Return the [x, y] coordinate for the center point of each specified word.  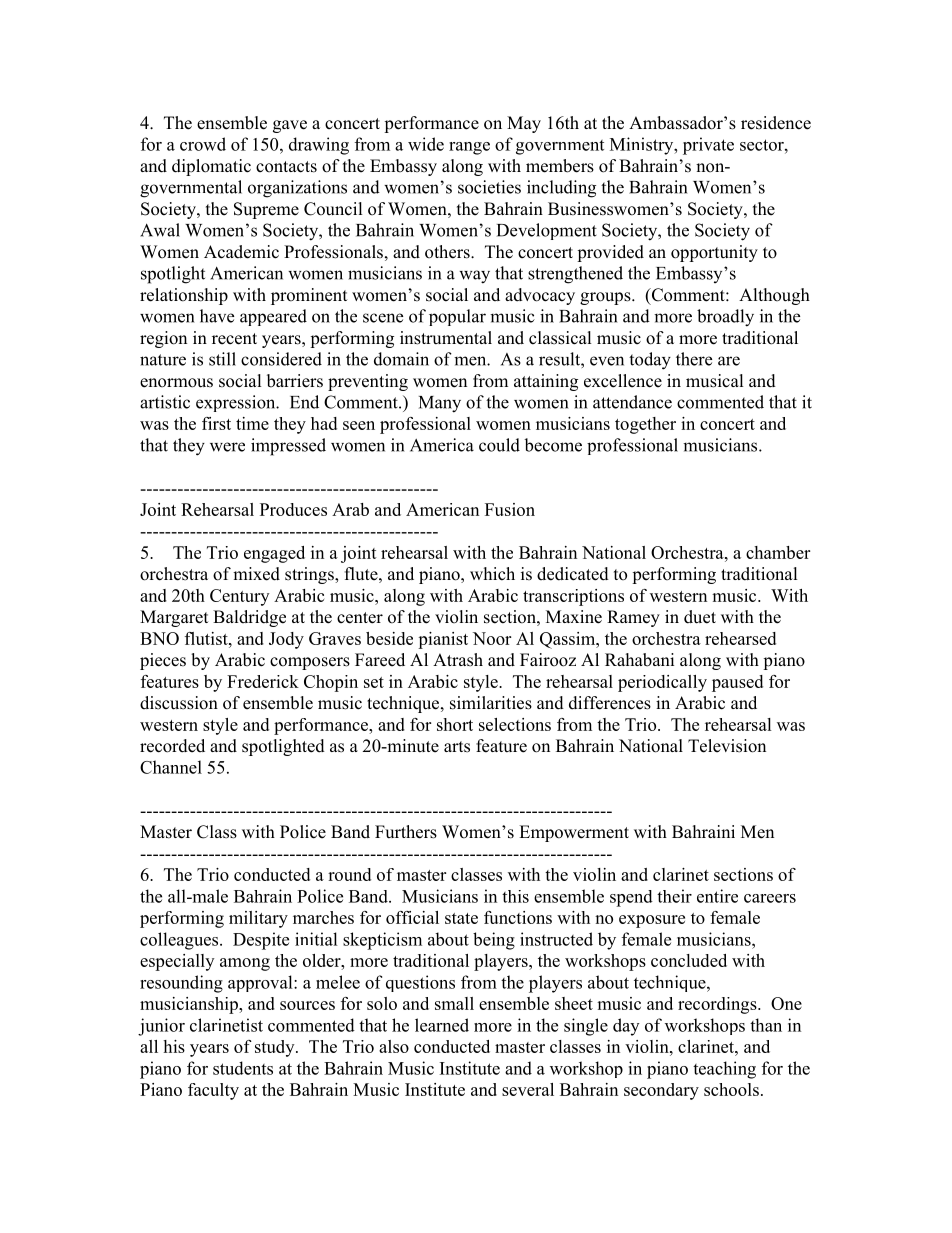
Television [727, 746]
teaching [724, 1070]
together [645, 425]
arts [457, 747]
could [499, 445]
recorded [172, 746]
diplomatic [211, 167]
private [708, 146]
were [227, 447]
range [469, 148]
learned [442, 1025]
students [243, 1068]
